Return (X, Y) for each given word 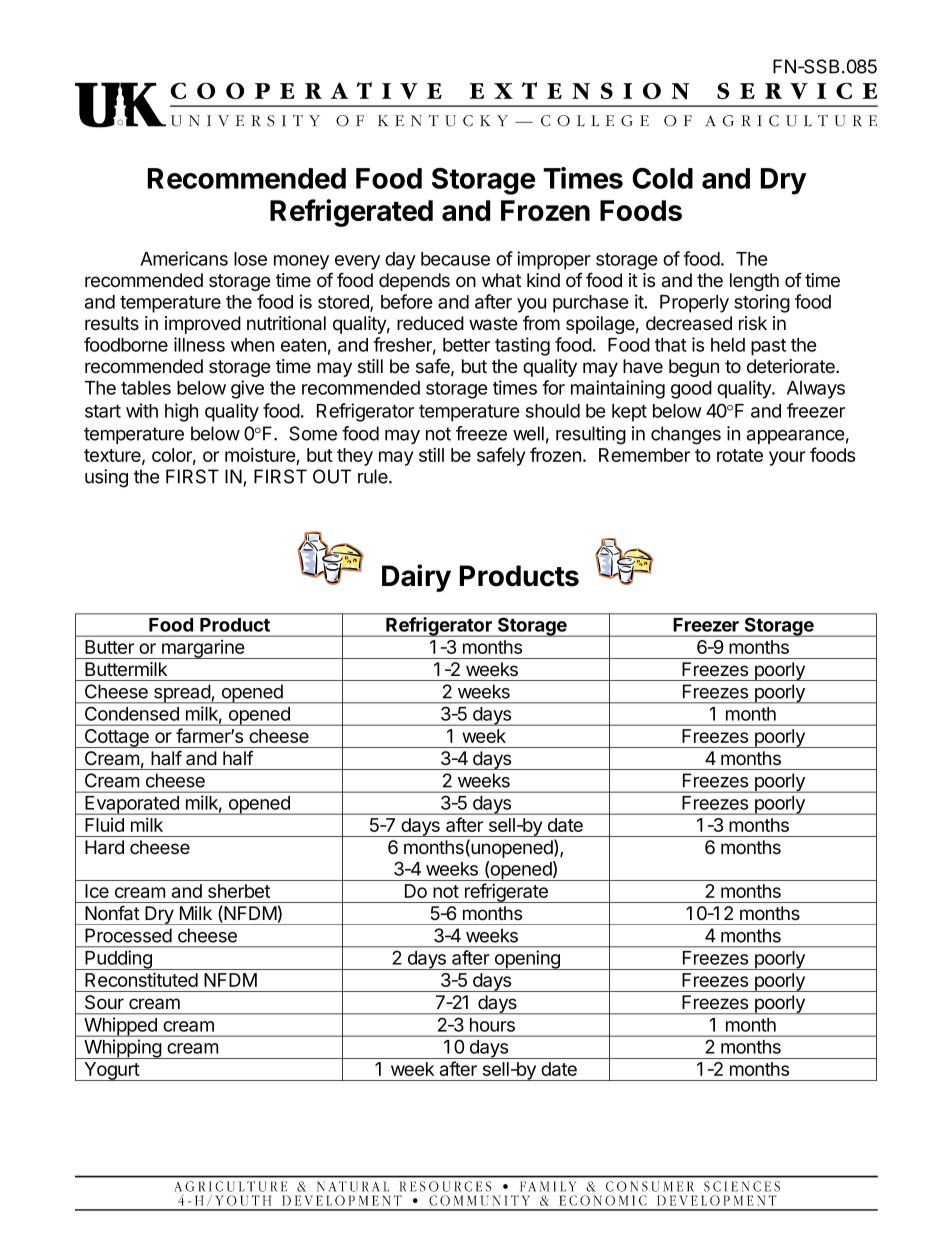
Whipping (122, 1049)
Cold (662, 178)
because (455, 259)
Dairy (416, 578)
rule (374, 476)
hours (492, 1025)
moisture (261, 456)
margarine (203, 649)
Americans (184, 258)
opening (527, 960)
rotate (740, 455)
